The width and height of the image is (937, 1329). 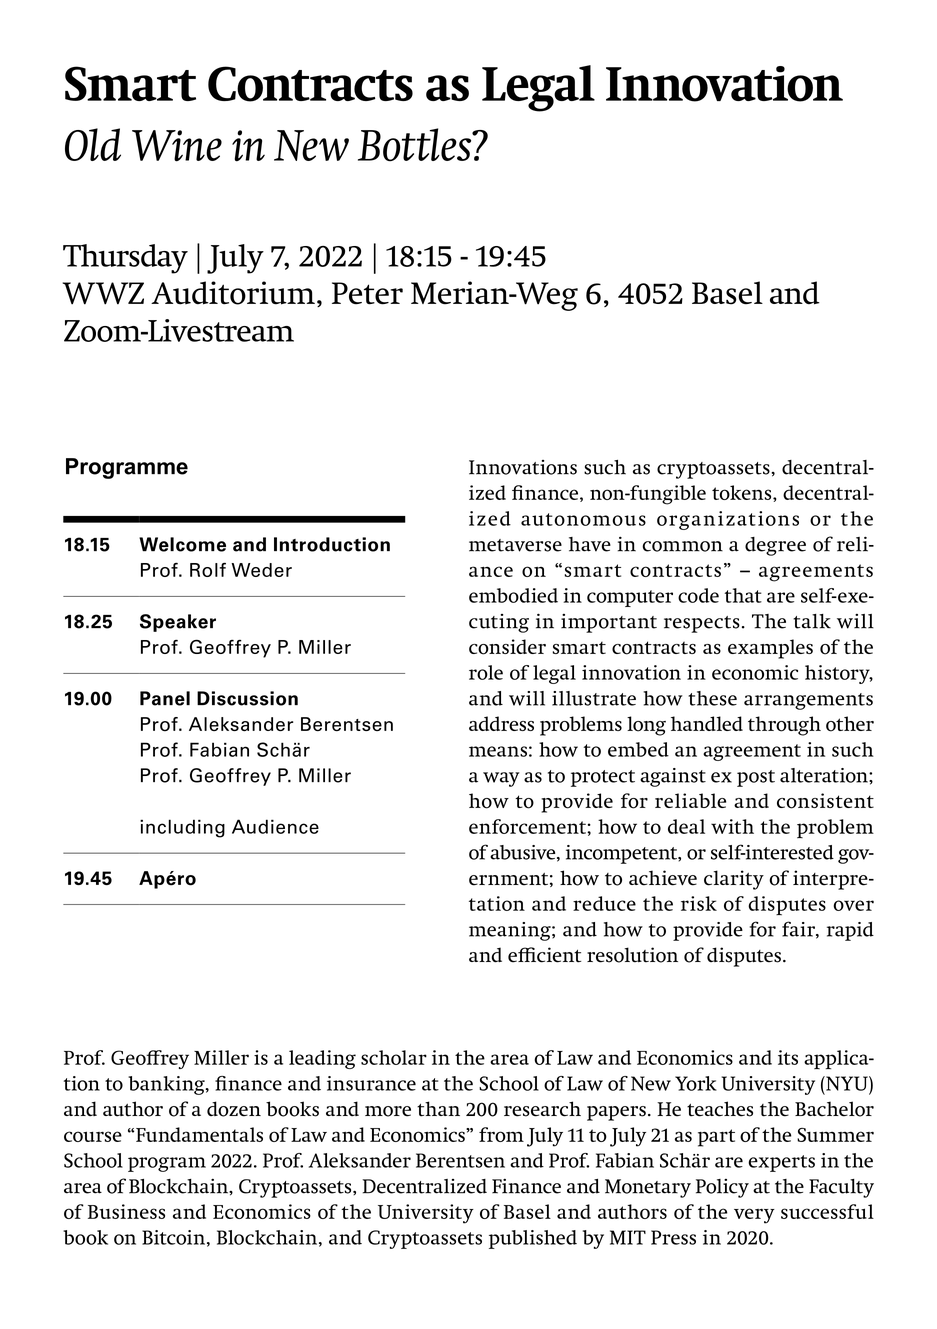 I want to click on Business, so click(x=126, y=1211).
